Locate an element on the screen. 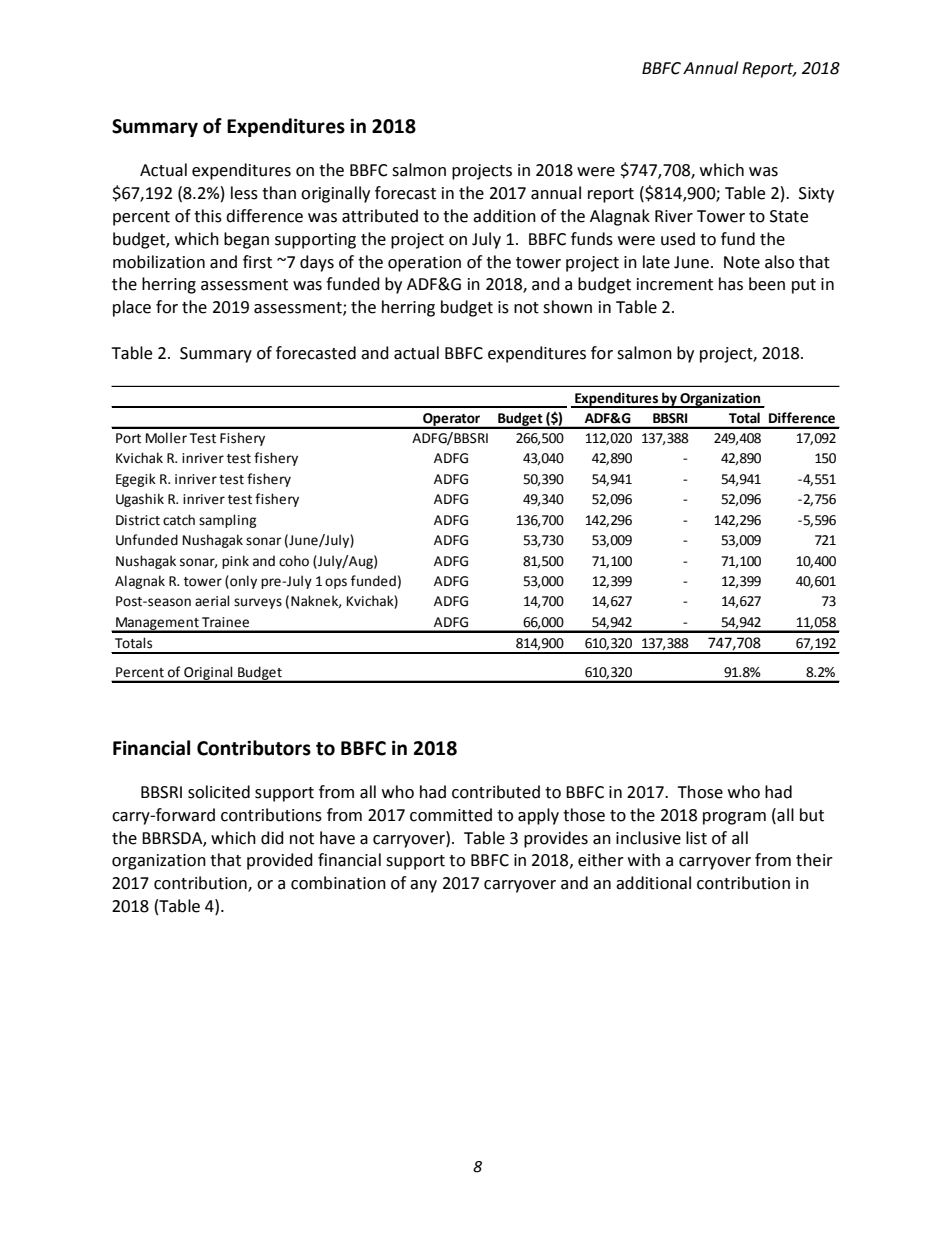  ops is located at coordinates (336, 583).
